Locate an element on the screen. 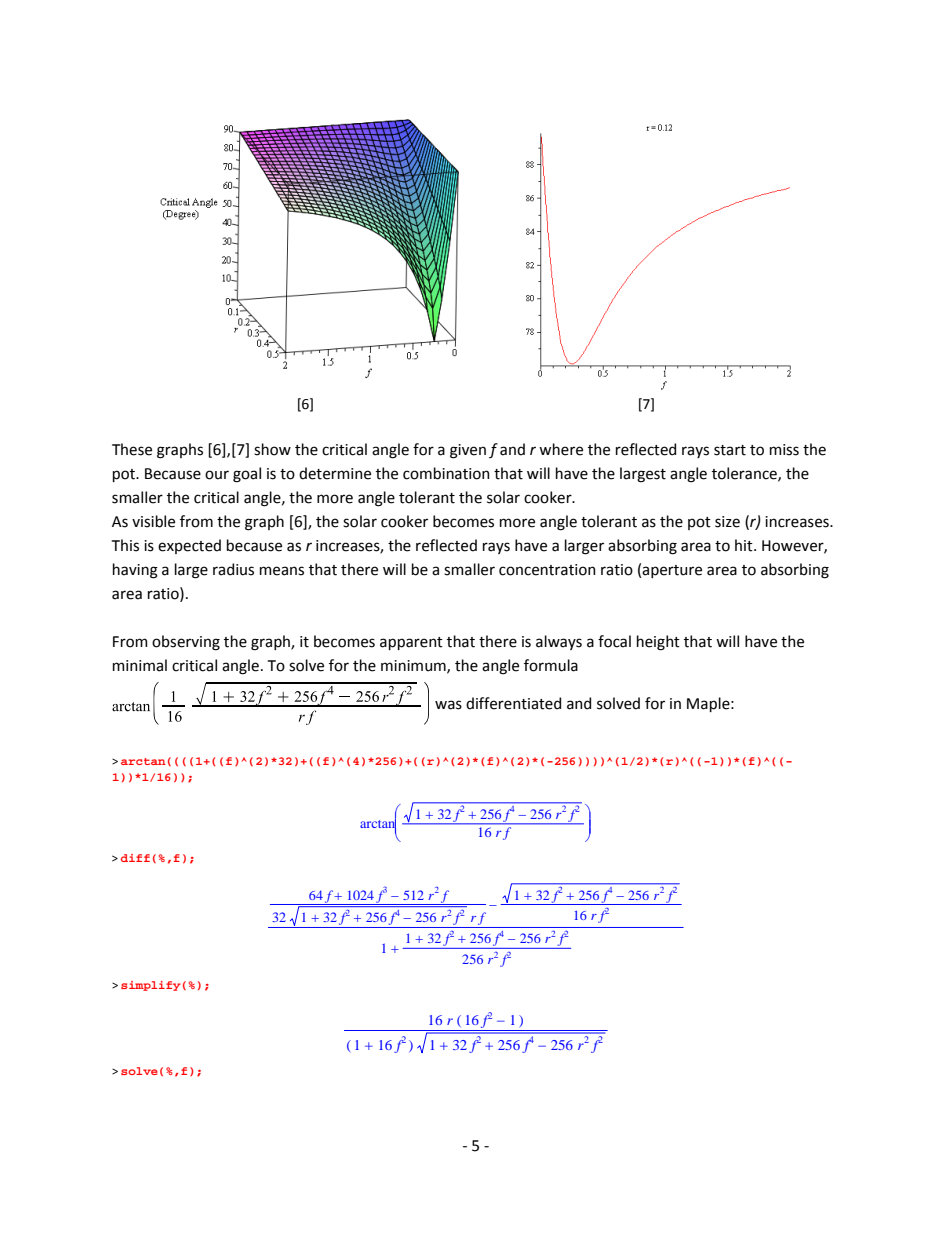  simplify is located at coordinates (151, 986).
